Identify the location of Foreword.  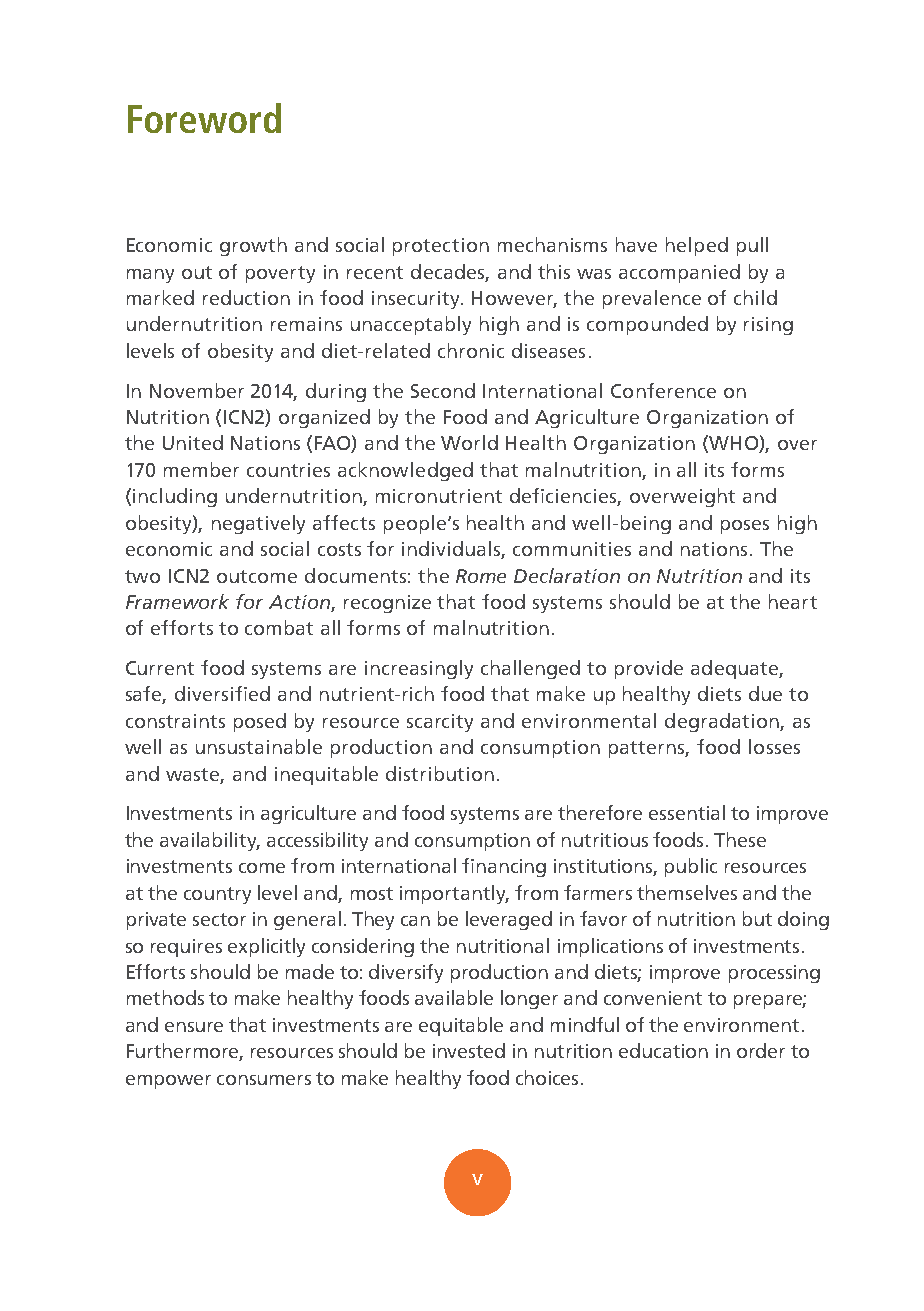
(204, 118).
